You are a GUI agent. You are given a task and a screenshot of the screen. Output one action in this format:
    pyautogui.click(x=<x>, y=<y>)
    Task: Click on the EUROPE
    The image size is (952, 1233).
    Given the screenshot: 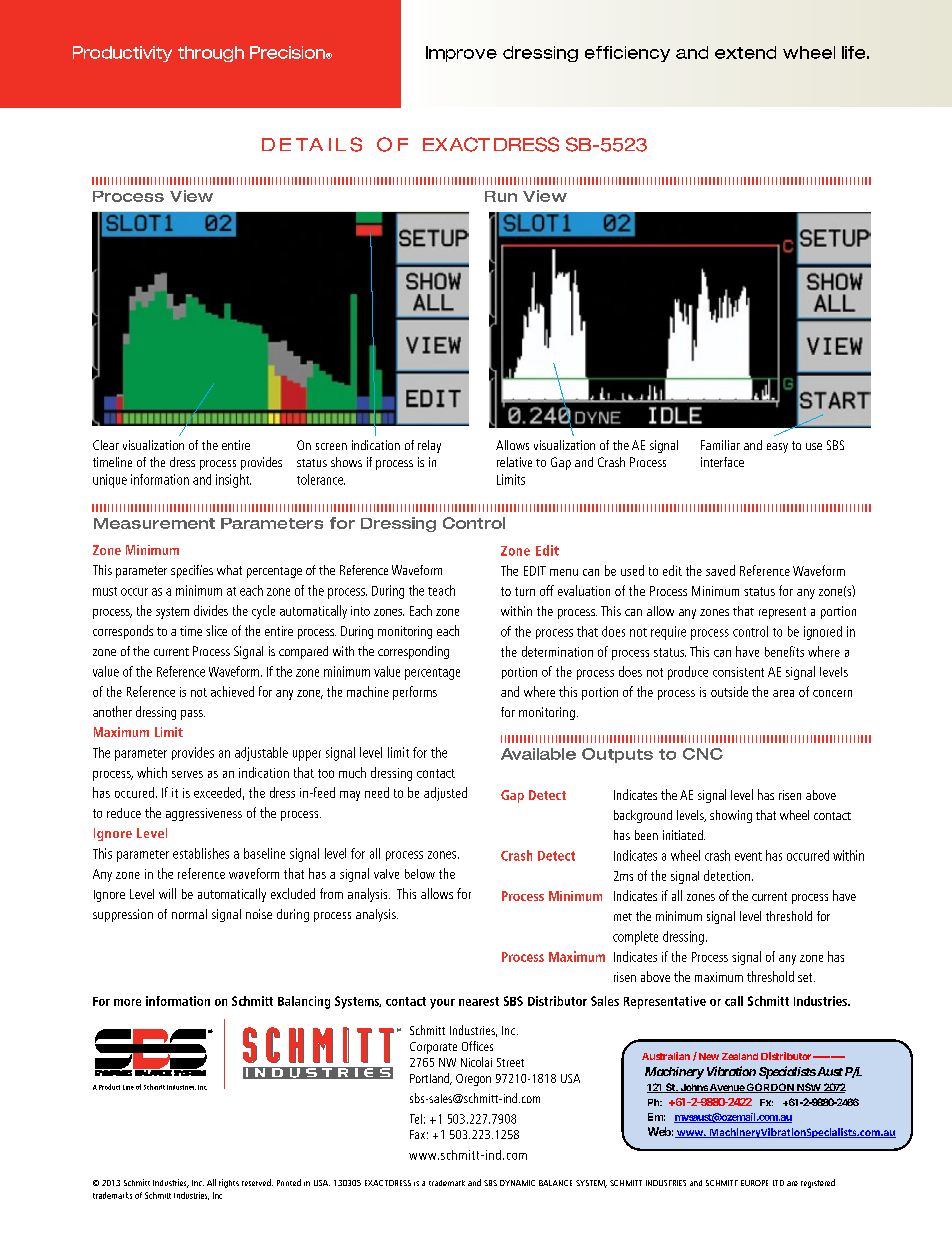 What is the action you would take?
    pyautogui.click(x=754, y=1183)
